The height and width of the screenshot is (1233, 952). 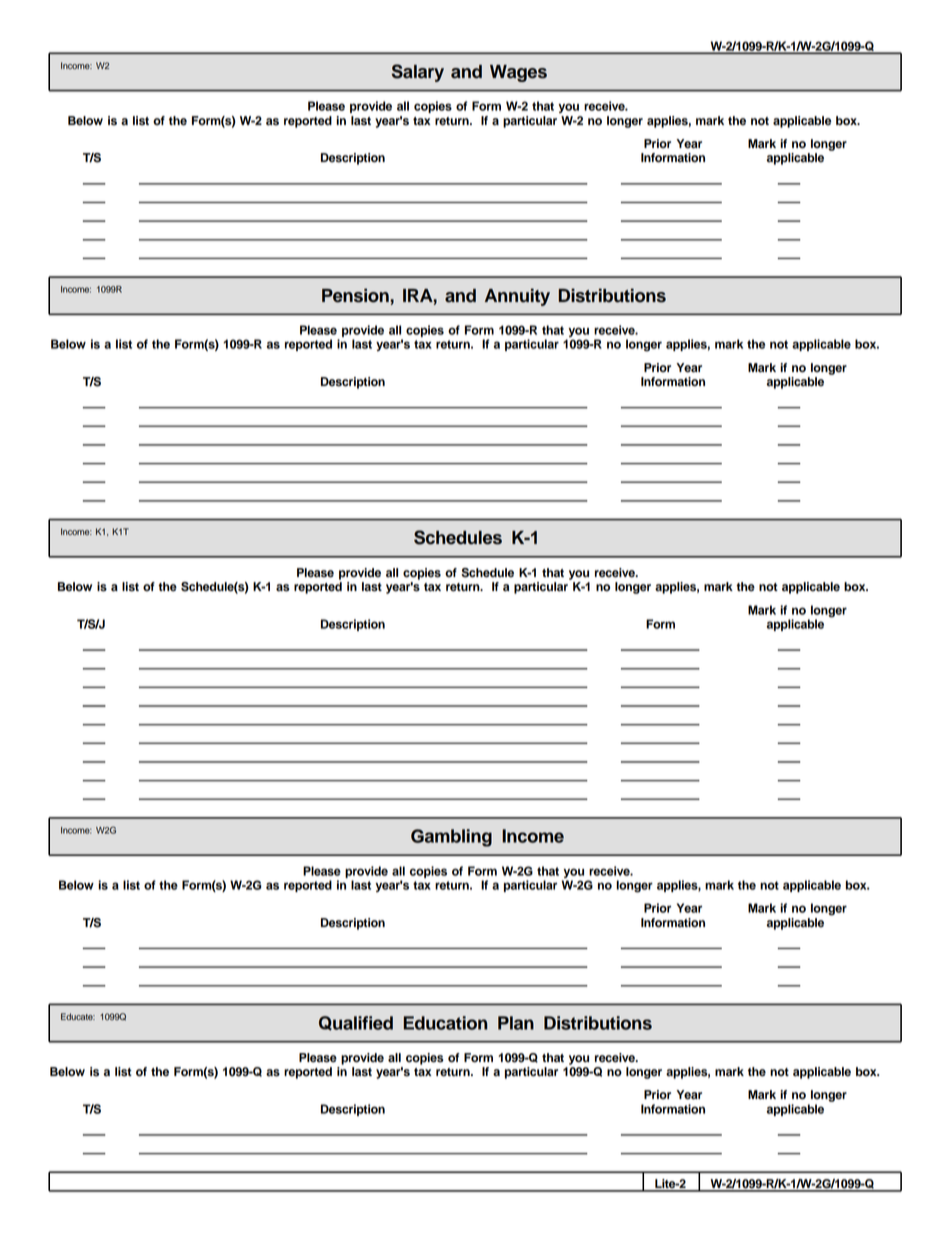 I want to click on Pension, so click(x=355, y=295).
